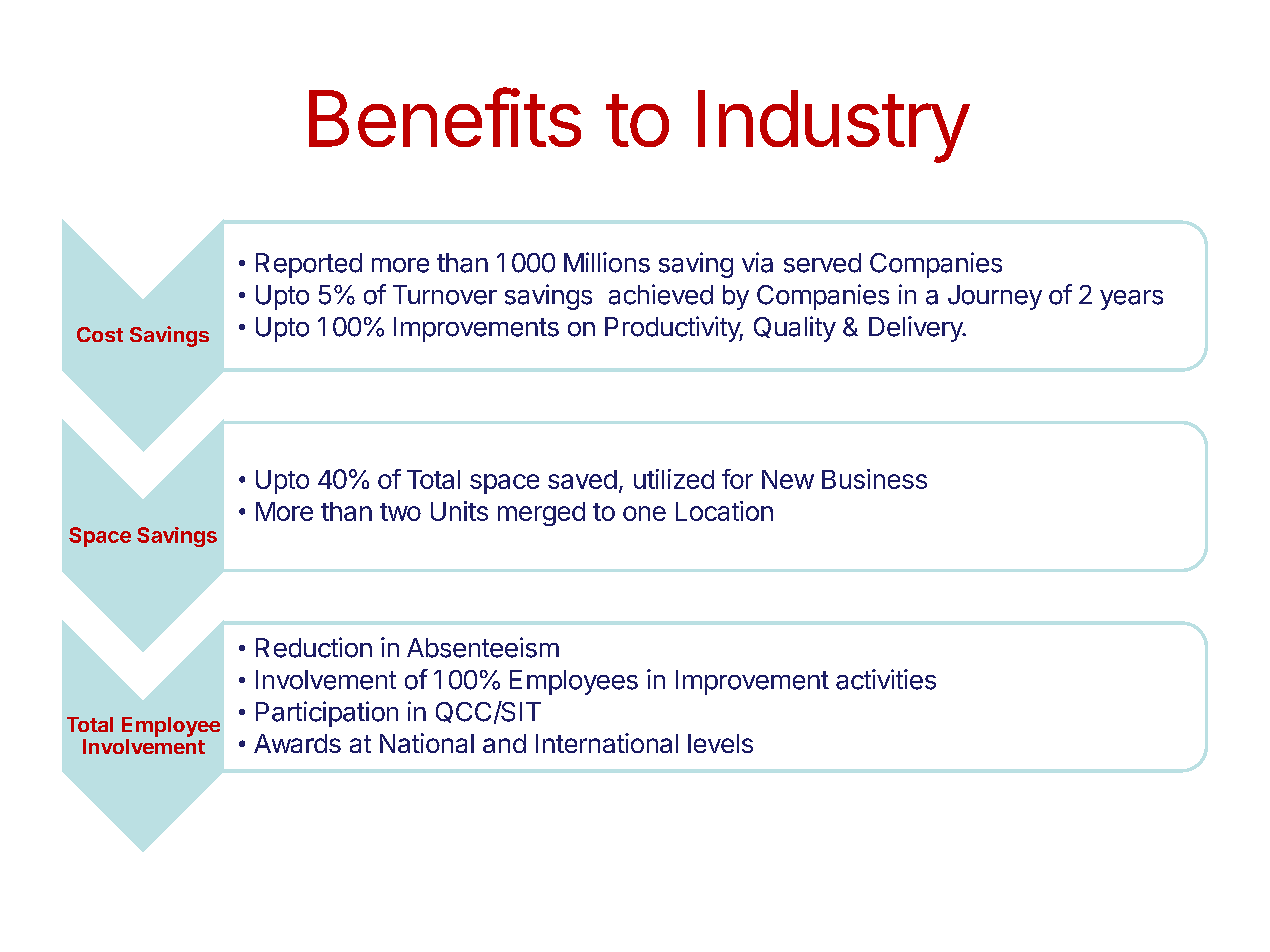  Describe the element at coordinates (833, 126) in the screenshot. I see `Industry` at that location.
